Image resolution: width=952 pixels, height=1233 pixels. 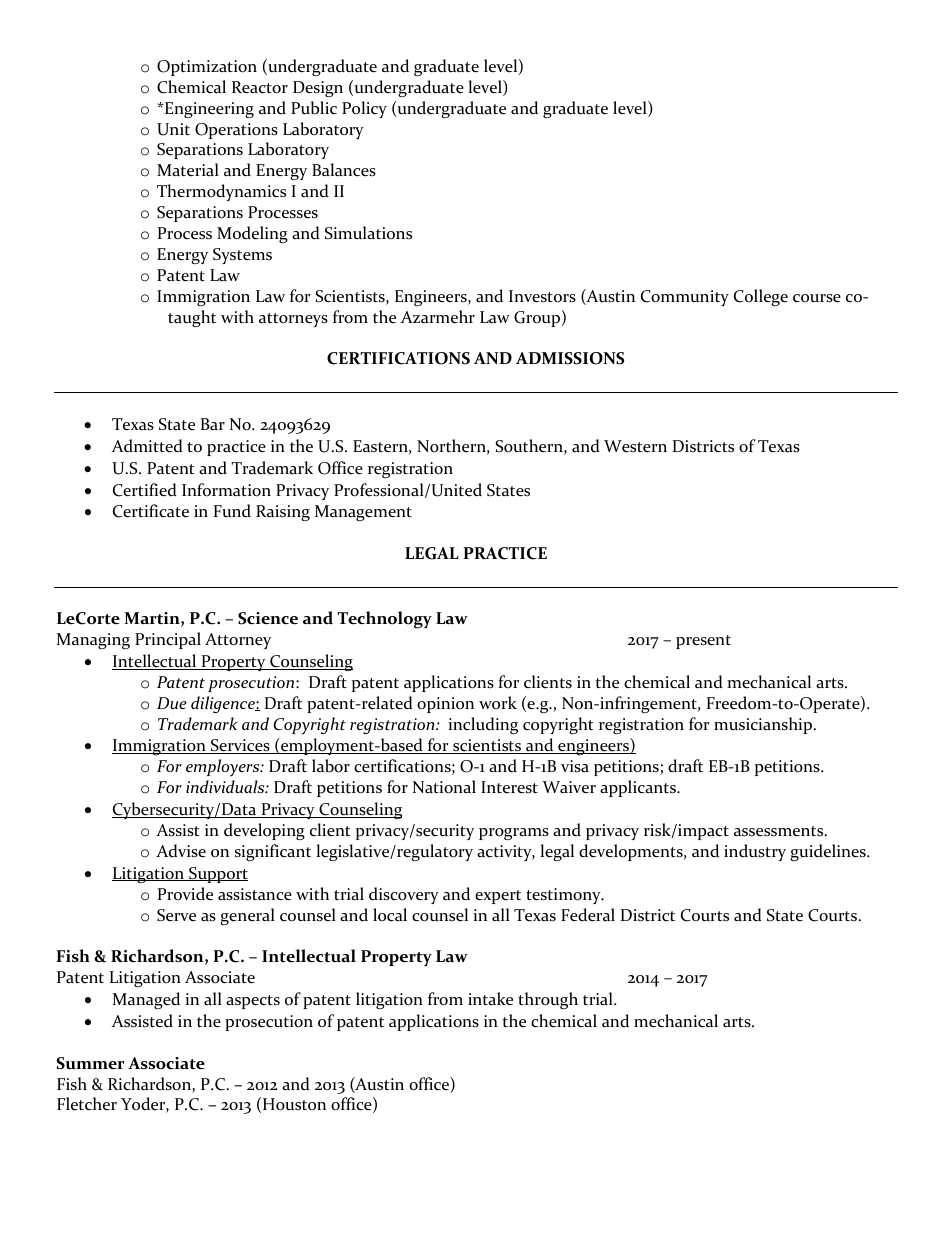 What do you see at coordinates (548, 1000) in the page?
I see `through` at bounding box center [548, 1000].
